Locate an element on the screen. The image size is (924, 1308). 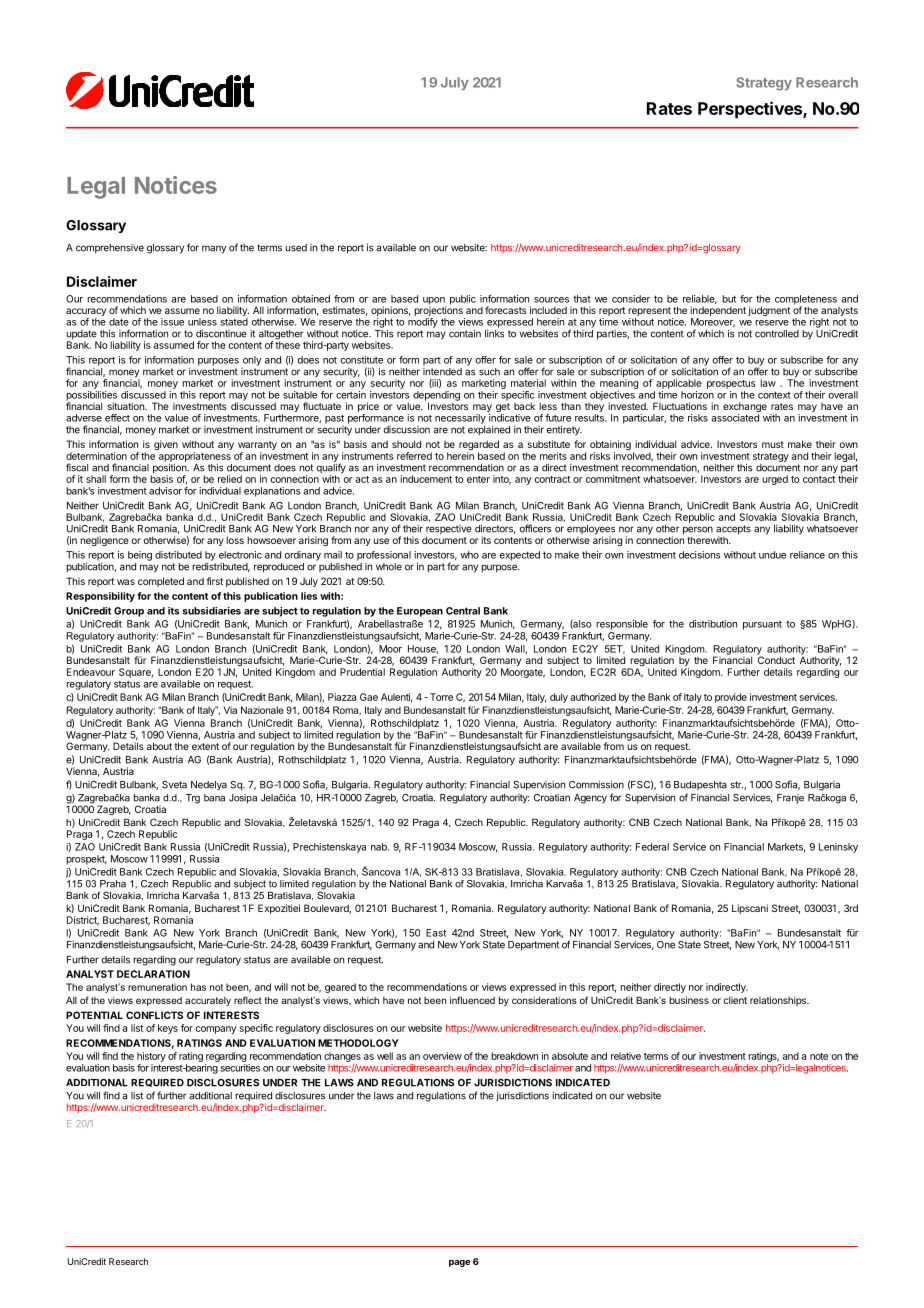
securities is located at coordinates (240, 1068).
